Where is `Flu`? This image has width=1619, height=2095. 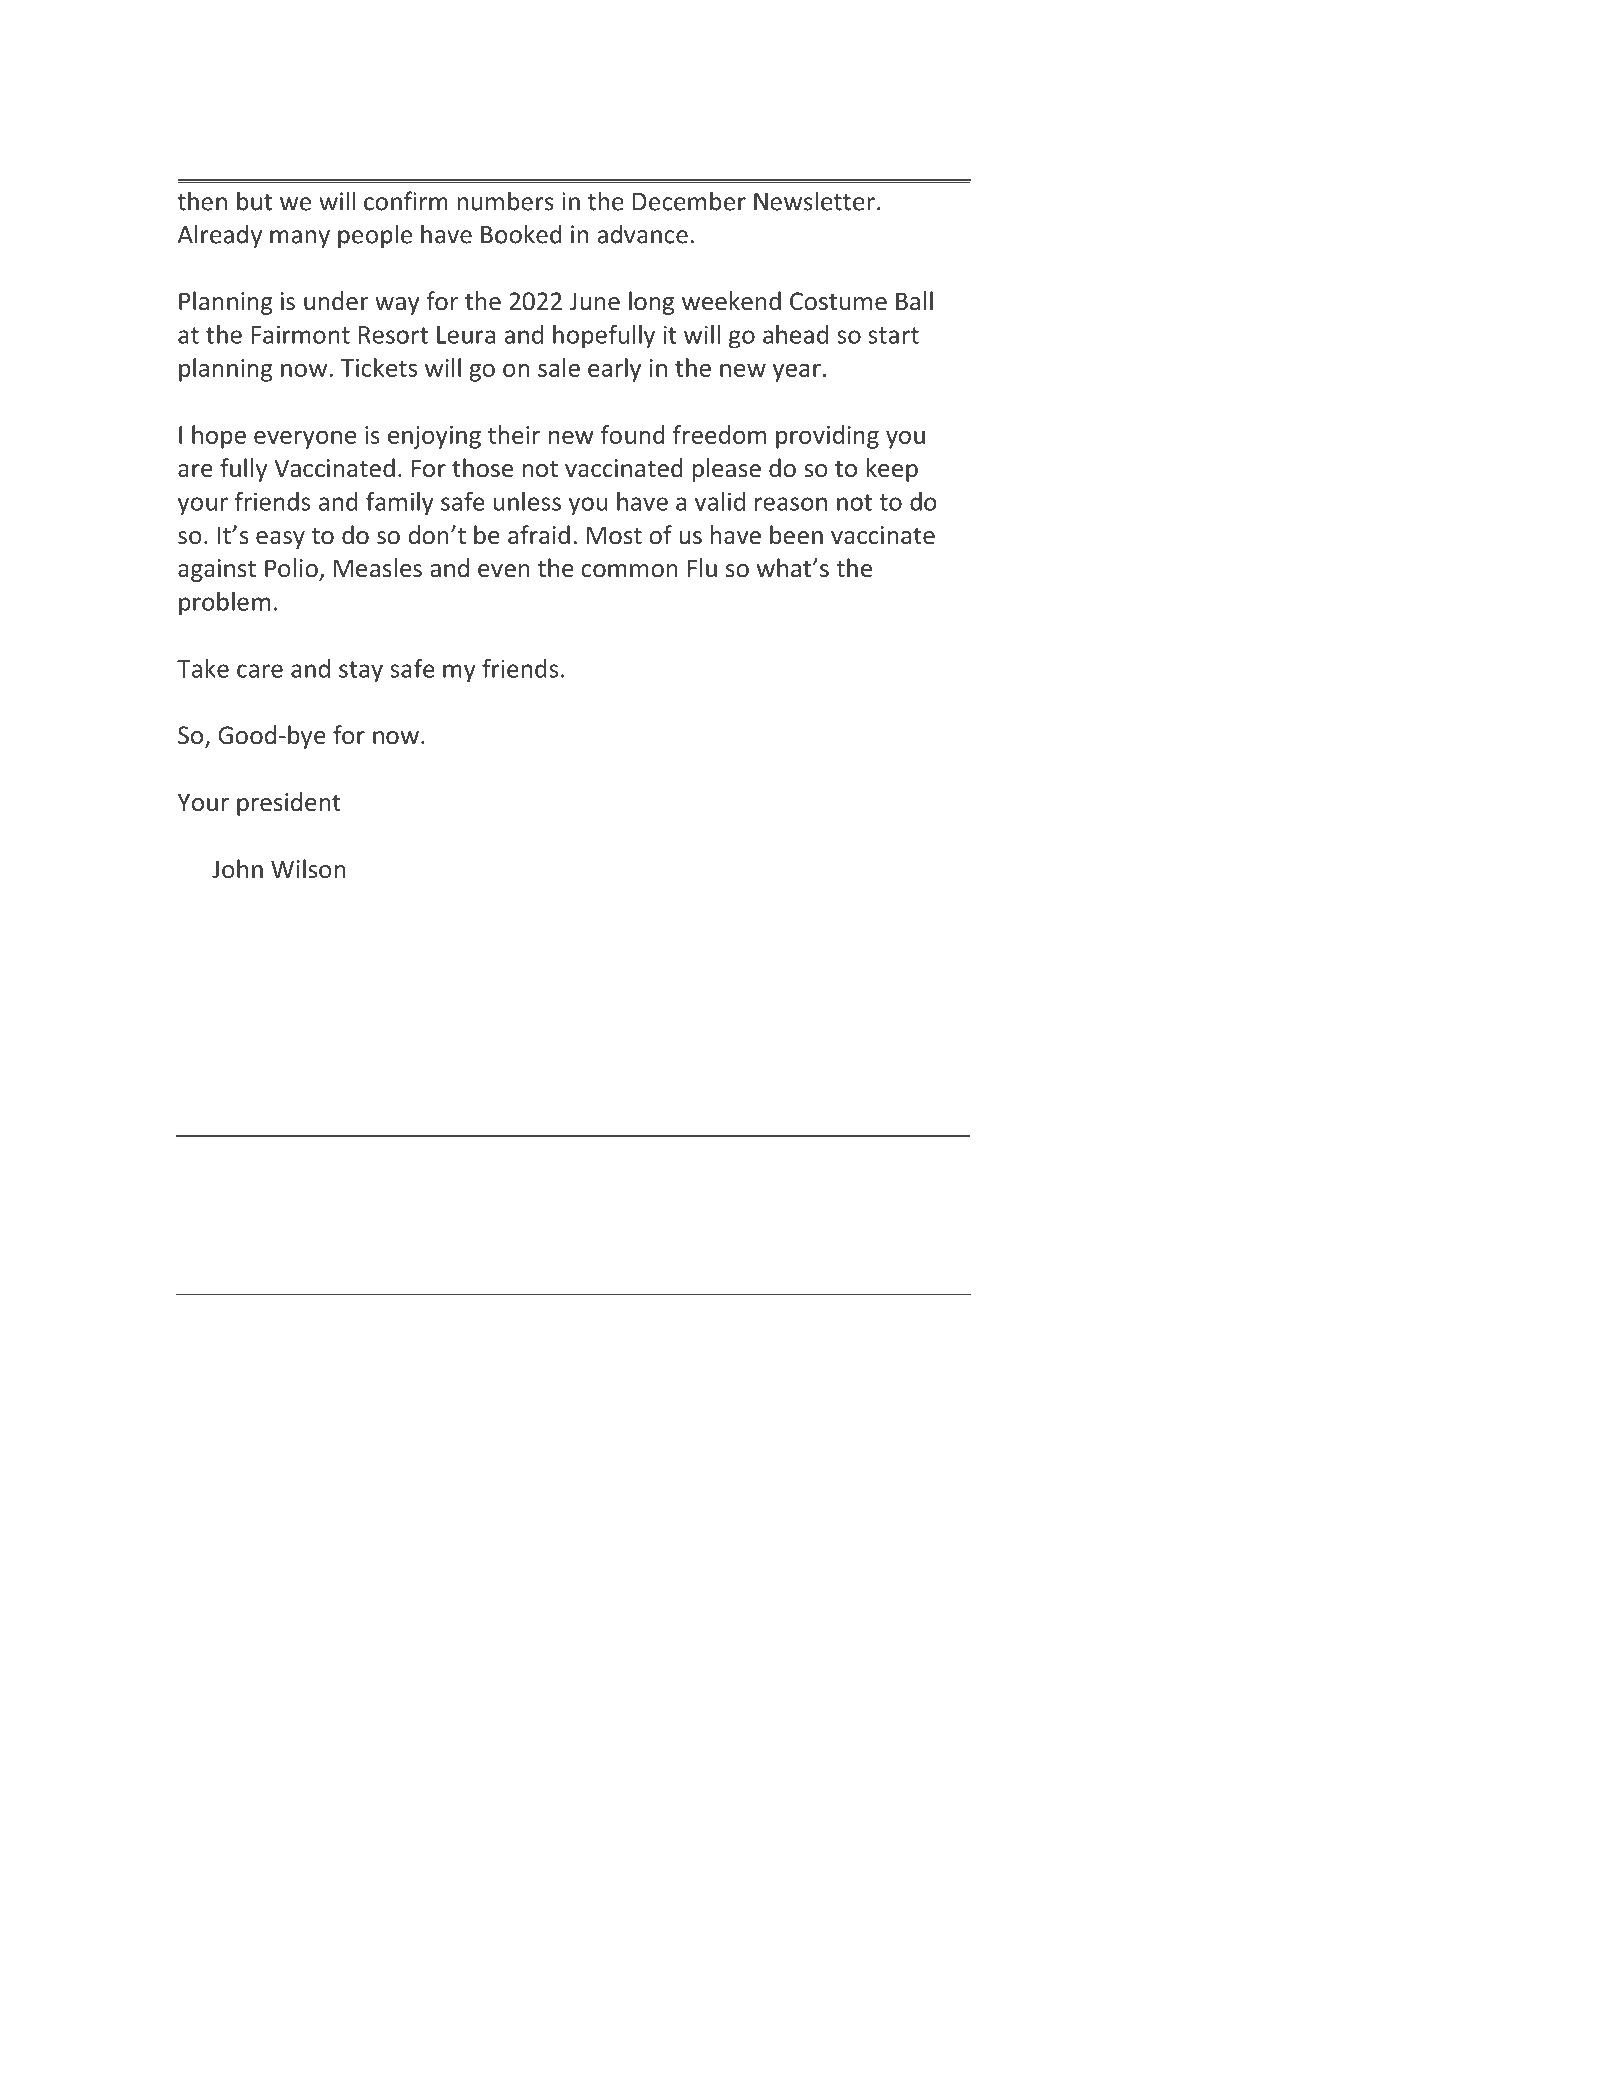 Flu is located at coordinates (702, 568).
